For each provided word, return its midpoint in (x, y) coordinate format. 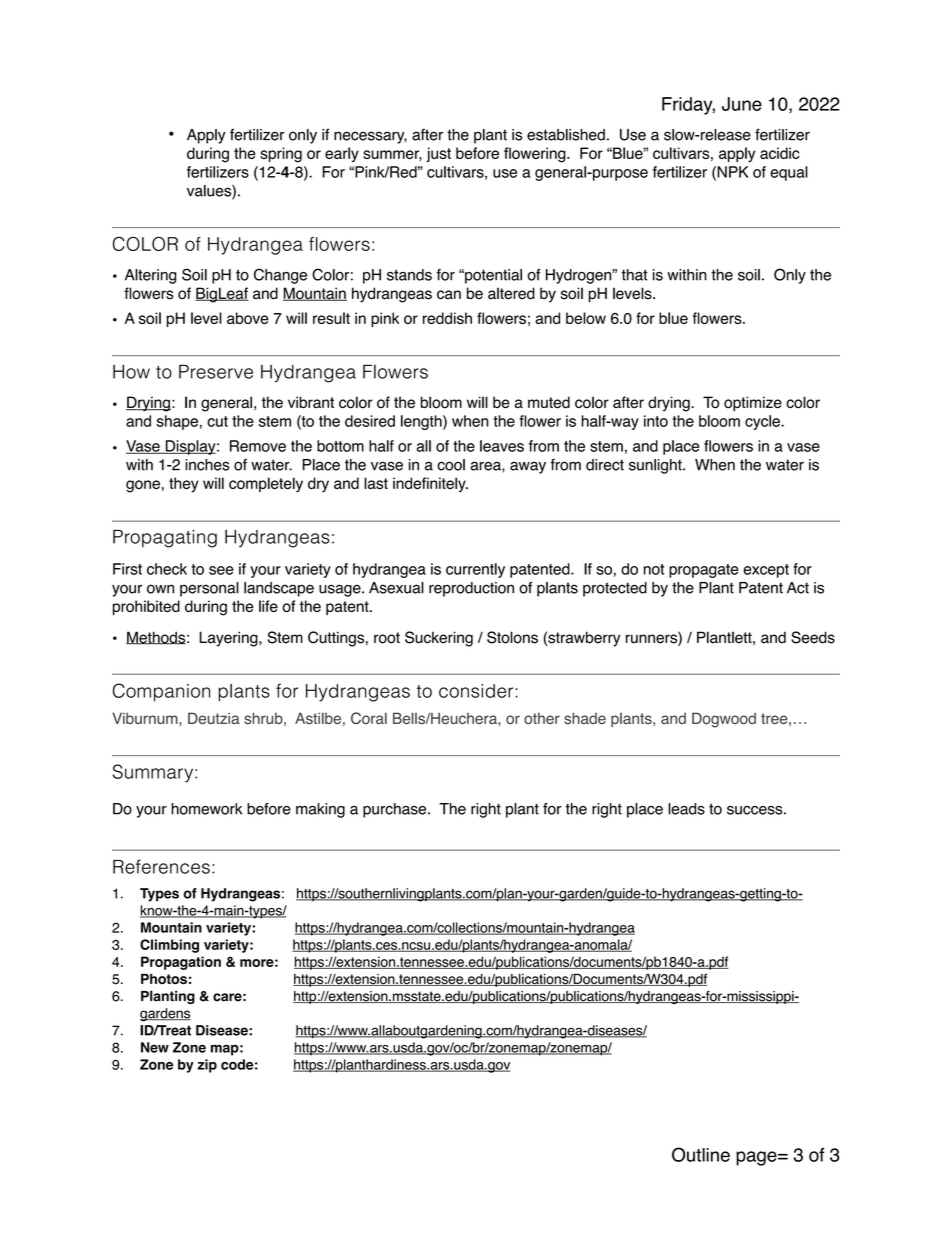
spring (281, 155)
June (742, 104)
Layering (229, 639)
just (438, 154)
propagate (704, 571)
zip (207, 1066)
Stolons (512, 637)
